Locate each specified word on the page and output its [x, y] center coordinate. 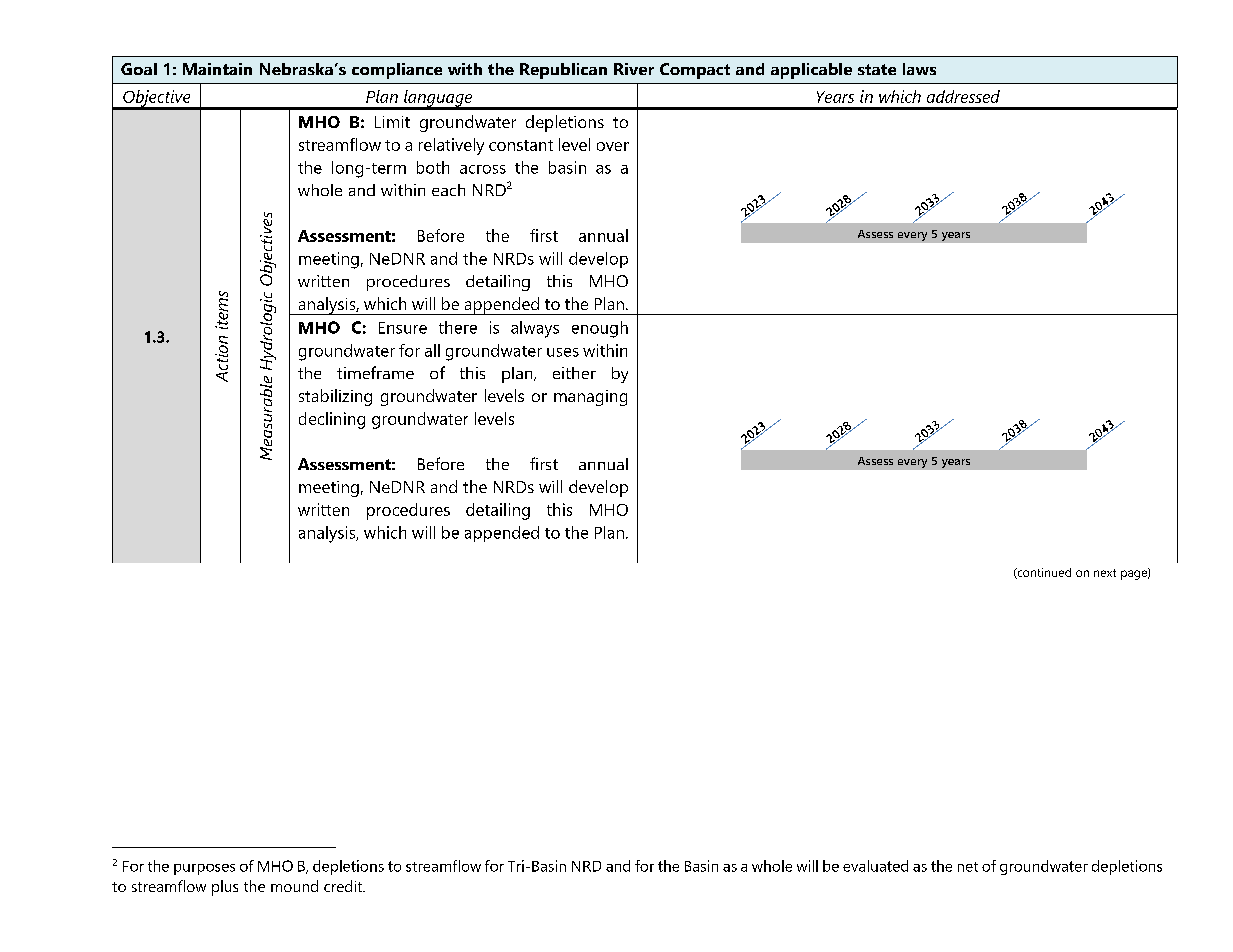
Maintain [217, 69]
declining [332, 420]
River [634, 69]
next [1105, 573]
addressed [963, 96]
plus [225, 888]
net [968, 867]
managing [590, 398]
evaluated [875, 866]
